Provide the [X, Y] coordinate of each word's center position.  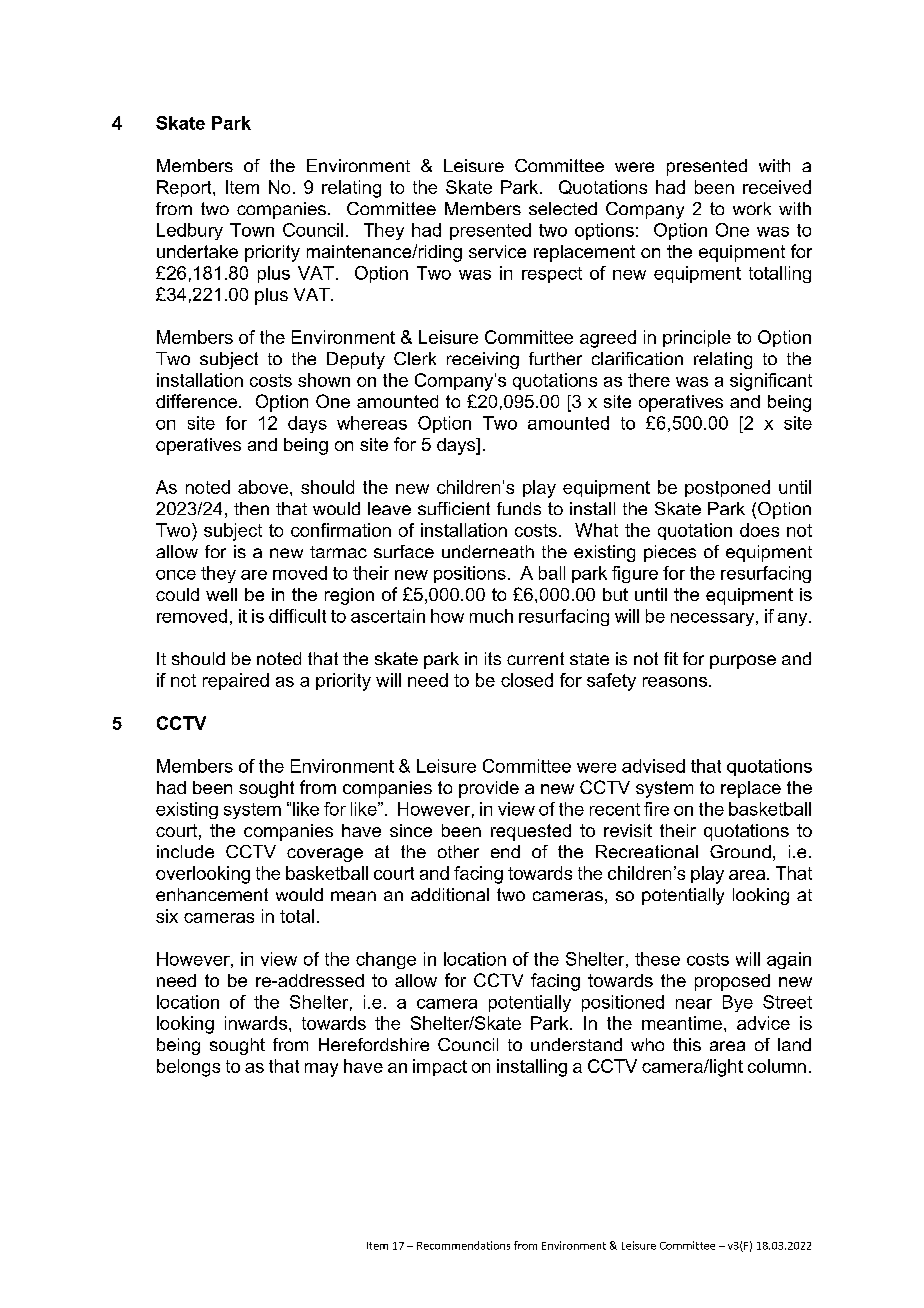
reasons [676, 682]
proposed [732, 982]
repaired [236, 681]
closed [527, 680]
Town [252, 230]
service [497, 251]
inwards [257, 1023]
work [752, 208]
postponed [727, 488]
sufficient [454, 508]
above [263, 487]
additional [450, 894]
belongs [188, 1068]
